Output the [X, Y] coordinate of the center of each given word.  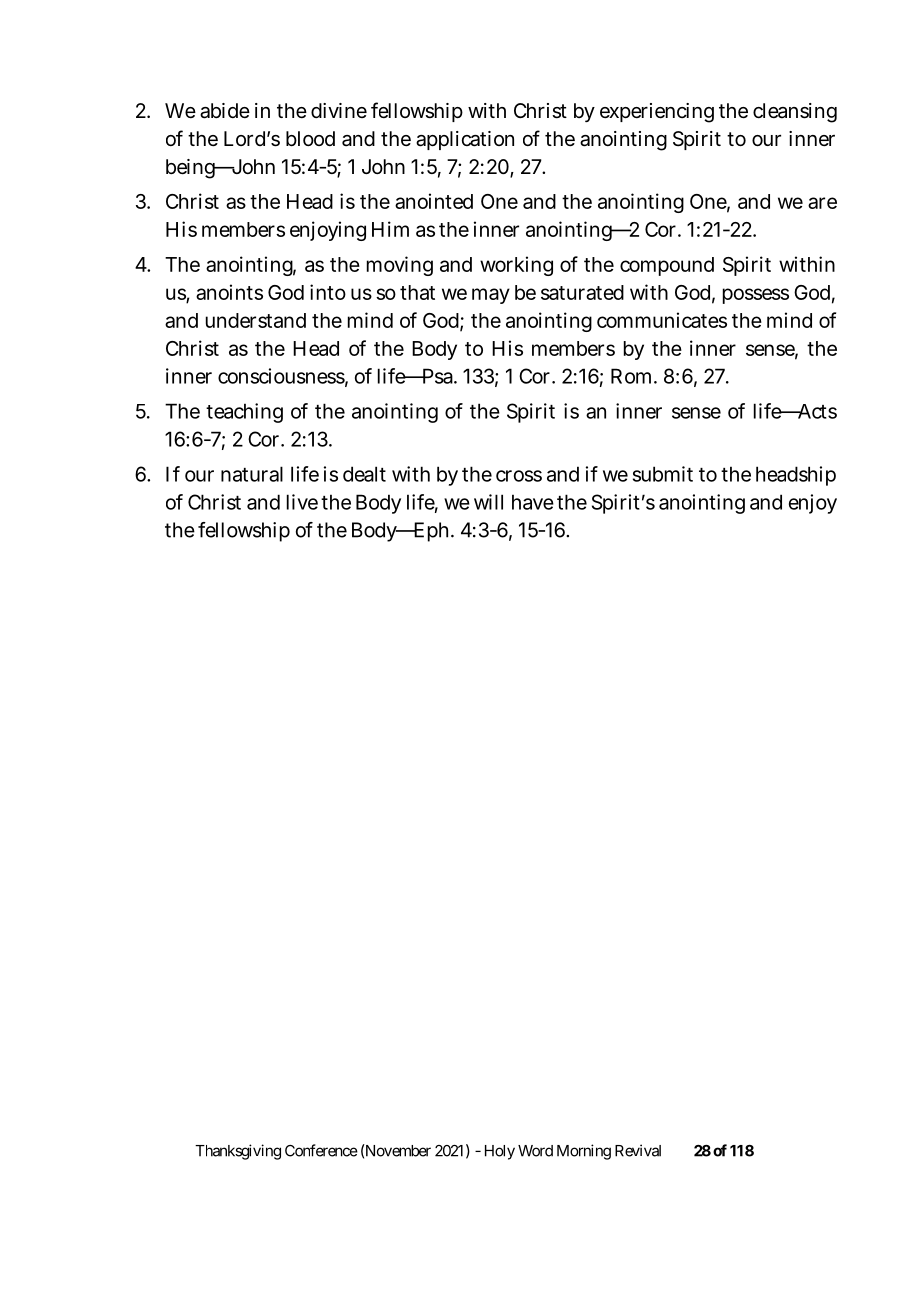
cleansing [795, 113]
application [465, 140]
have [533, 502]
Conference [321, 1150]
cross [519, 476]
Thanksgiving [238, 1152]
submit [663, 474]
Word [535, 1151]
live [302, 502]
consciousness [283, 377]
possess [756, 296]
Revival [638, 1150]
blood [310, 138]
